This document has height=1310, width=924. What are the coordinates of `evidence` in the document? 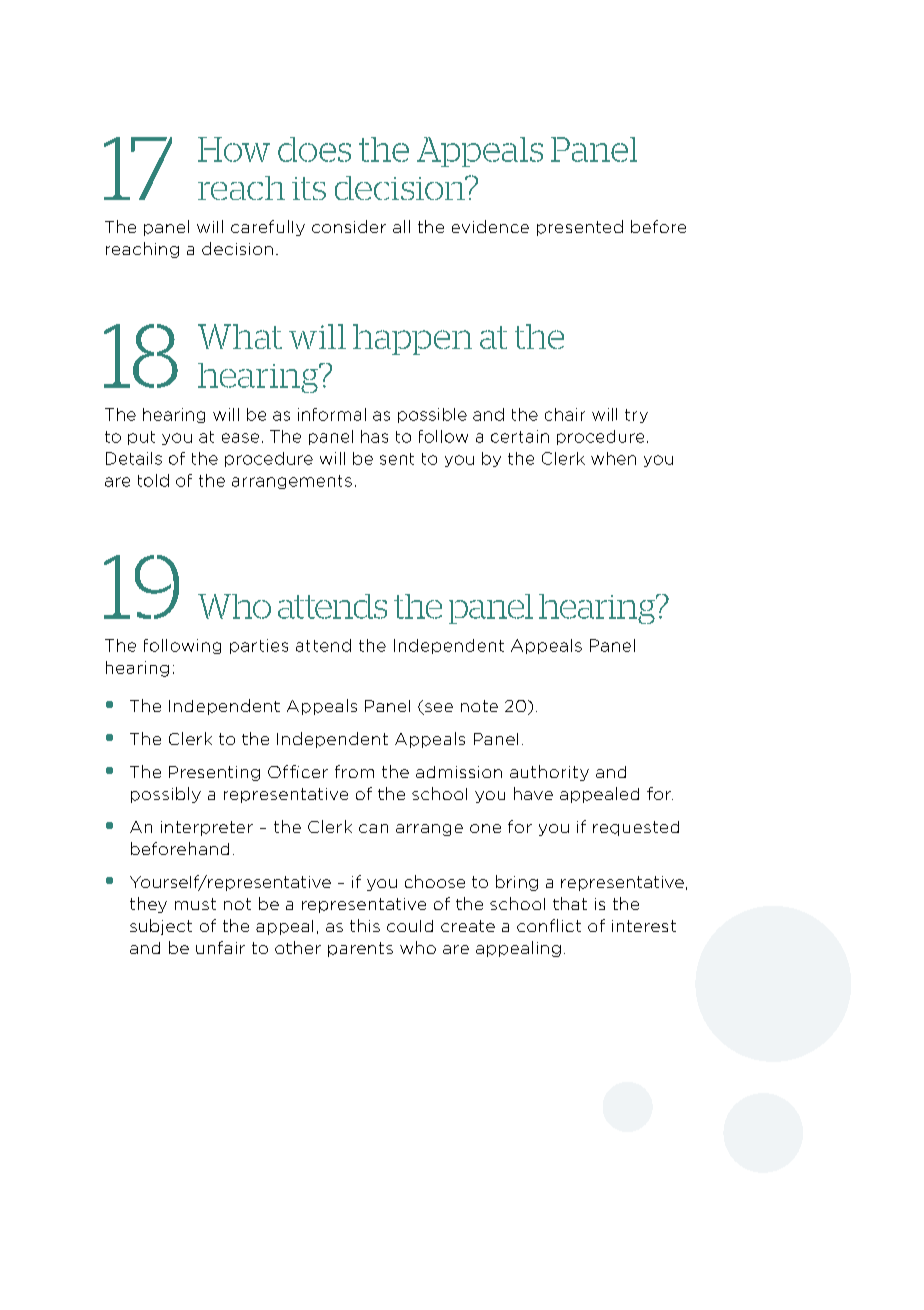 It's located at (490, 226).
